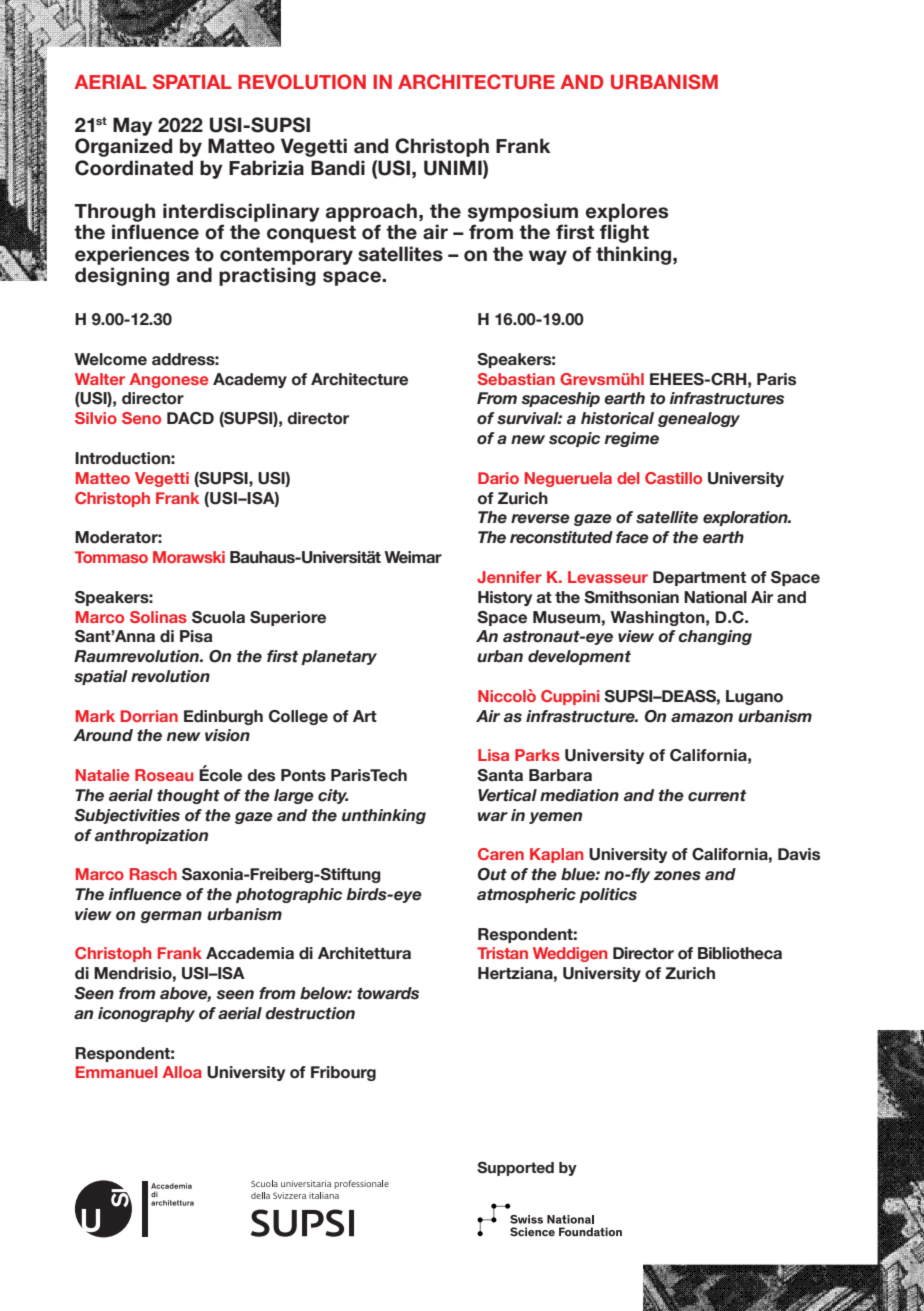 Image resolution: width=924 pixels, height=1311 pixels. What do you see at coordinates (673, 478) in the screenshot?
I see `Castillo` at bounding box center [673, 478].
